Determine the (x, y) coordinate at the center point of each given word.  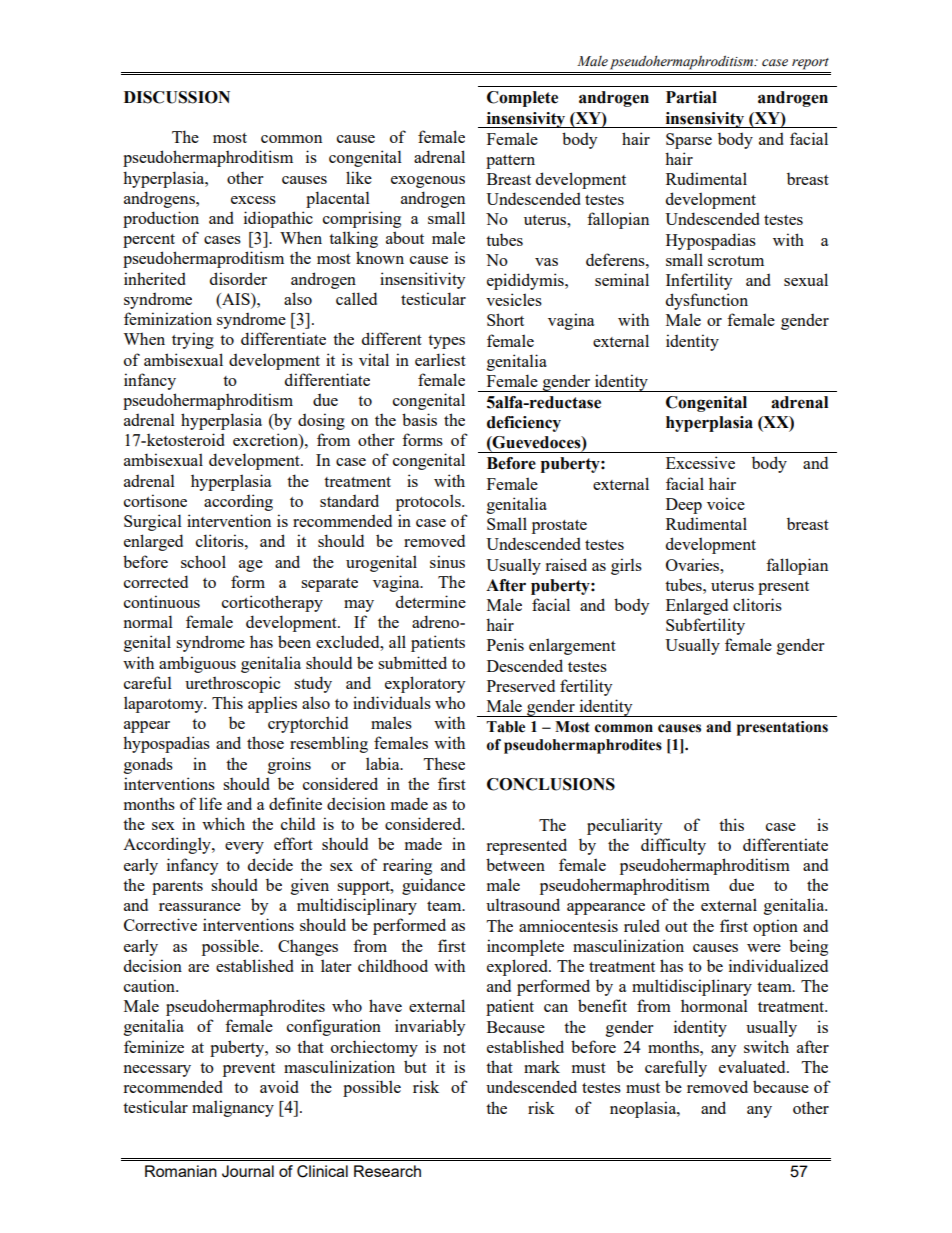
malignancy (233, 1108)
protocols (429, 502)
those (265, 742)
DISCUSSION (177, 97)
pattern (510, 162)
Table (505, 727)
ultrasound (523, 904)
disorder (238, 278)
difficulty (673, 846)
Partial (691, 97)
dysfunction (707, 301)
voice (726, 503)
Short (505, 319)
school (203, 561)
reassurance (200, 907)
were (764, 948)
